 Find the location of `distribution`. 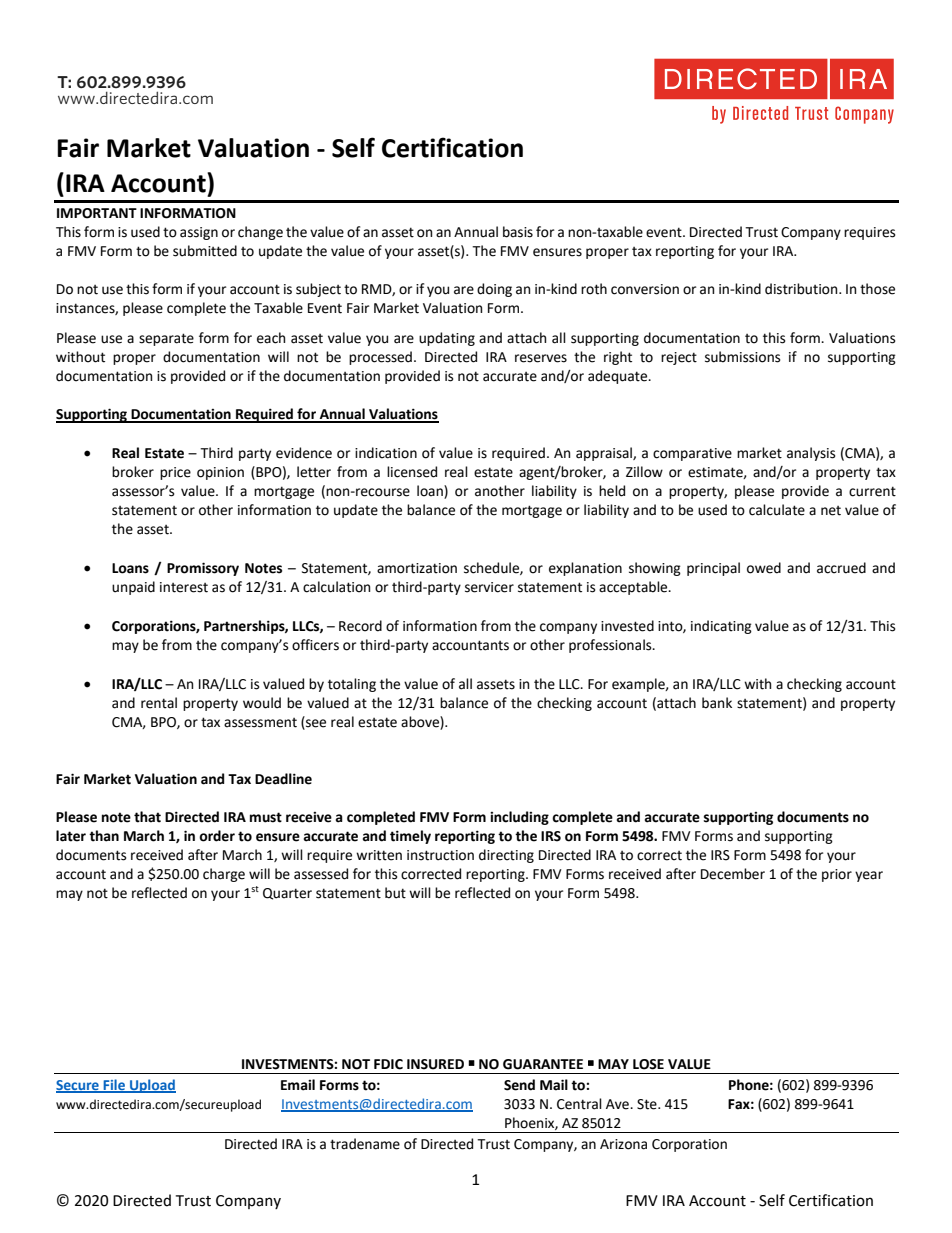

distribution is located at coordinates (802, 289).
